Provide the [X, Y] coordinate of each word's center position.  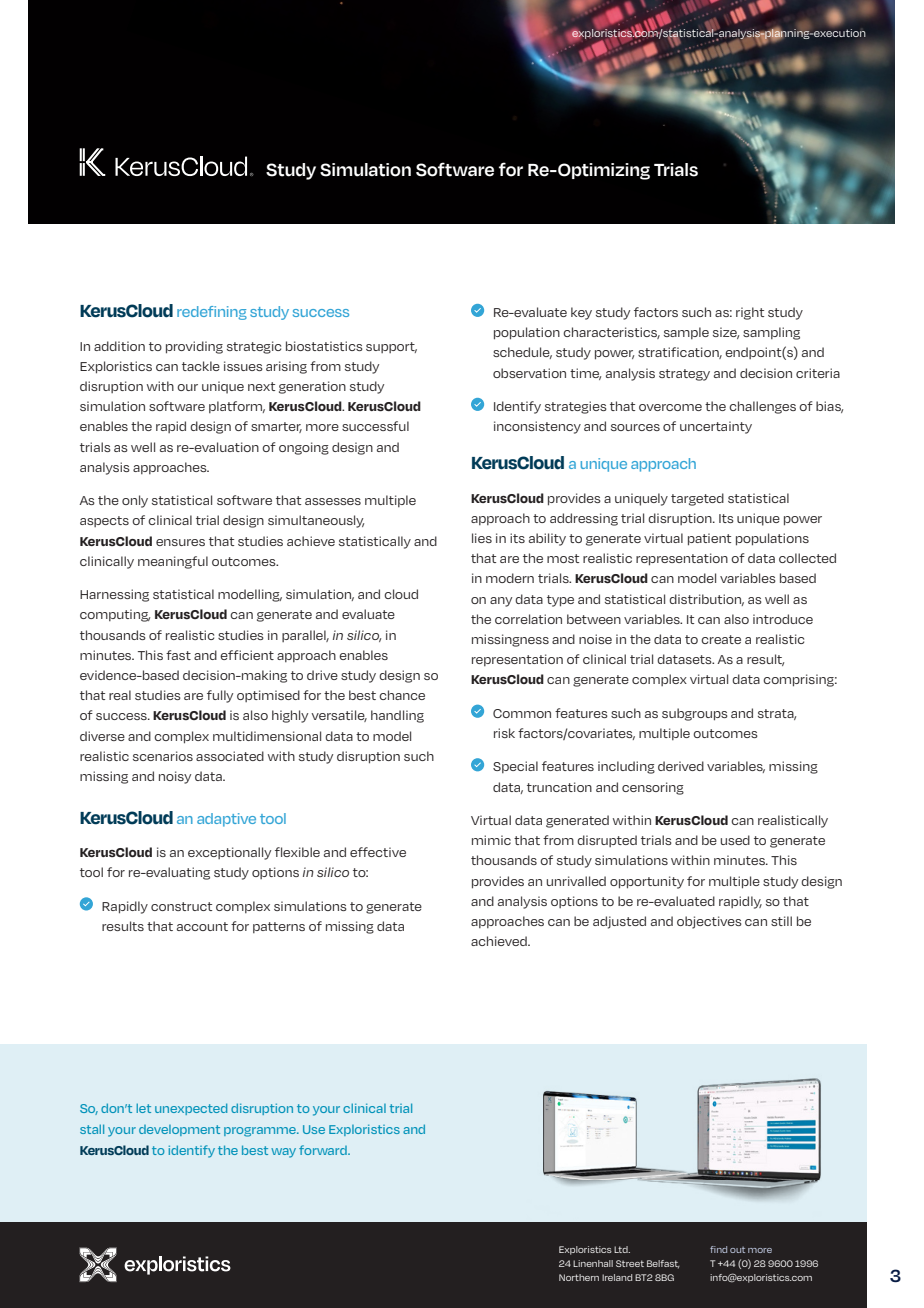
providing [194, 347]
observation [529, 373]
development [179, 1130]
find [718, 1249]
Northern [579, 1277]
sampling [771, 333]
